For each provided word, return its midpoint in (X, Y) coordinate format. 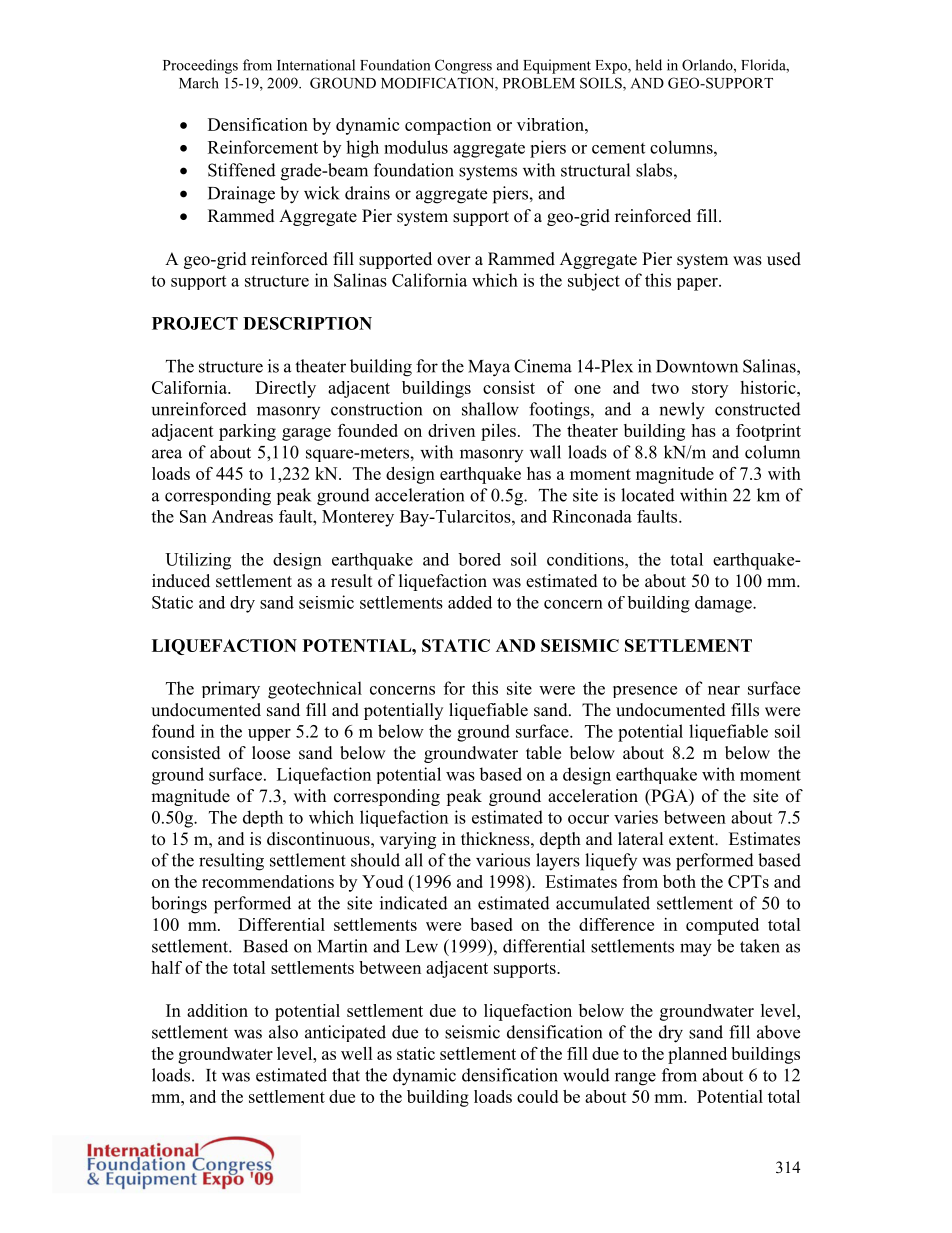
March (199, 83)
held (648, 65)
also (283, 1032)
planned (697, 1055)
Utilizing (198, 561)
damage (724, 604)
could (537, 1096)
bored (479, 559)
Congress (463, 66)
